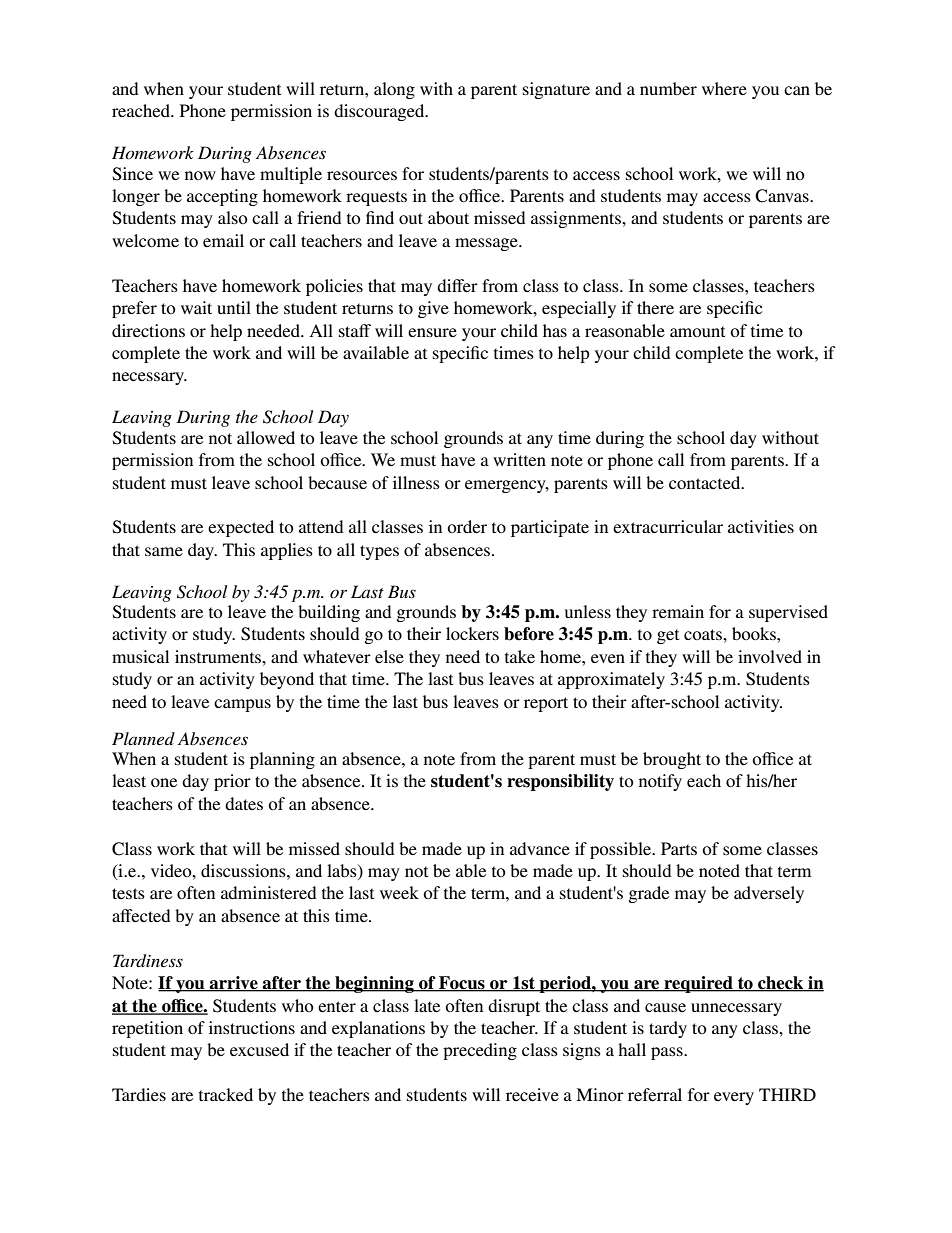 This screenshot has width=952, height=1233. Describe the element at coordinates (394, 90) in the screenshot. I see `along` at that location.
